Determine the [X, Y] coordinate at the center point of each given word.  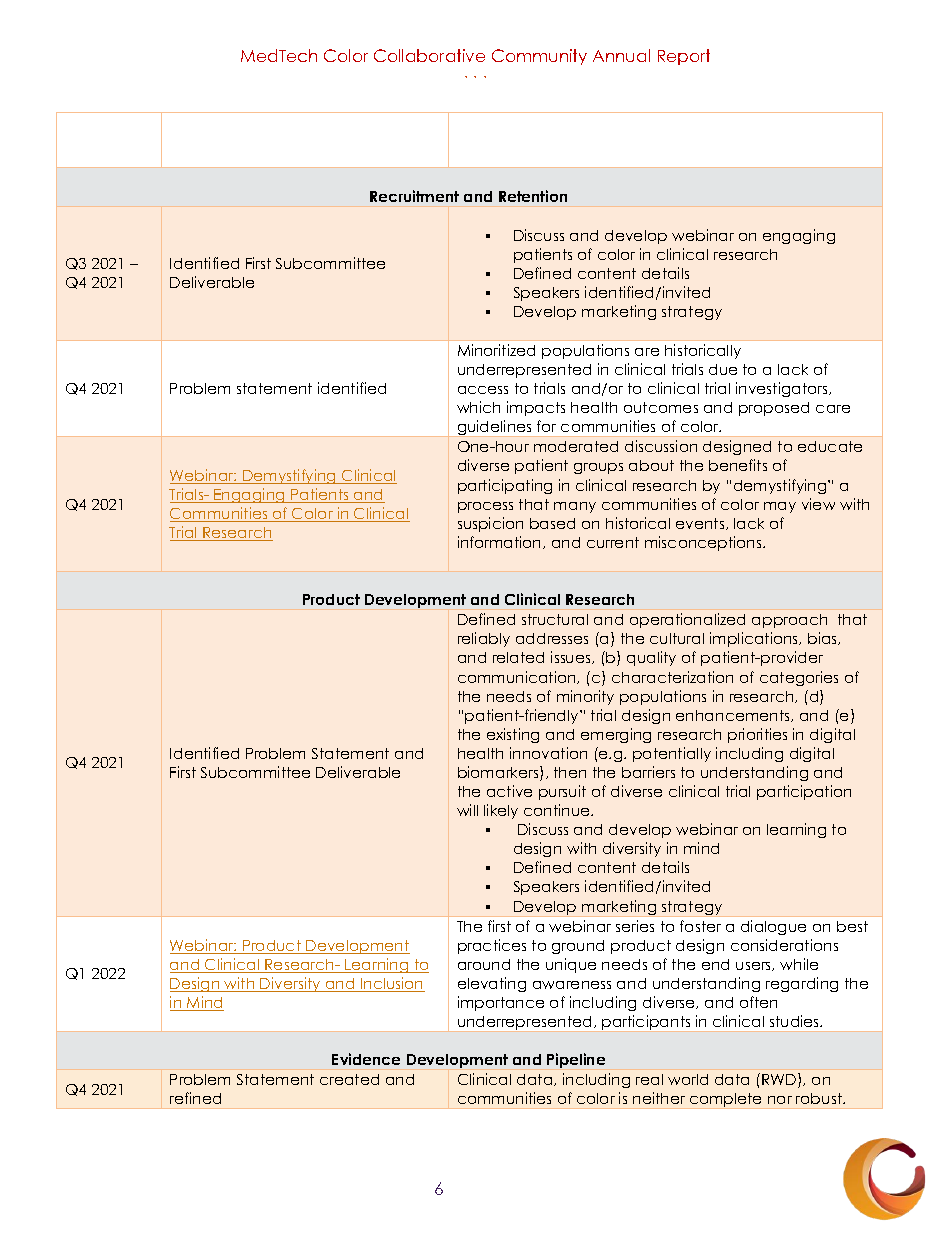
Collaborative [429, 55]
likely [501, 811]
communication [518, 677]
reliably [484, 639]
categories [799, 678]
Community [539, 57]
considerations [784, 945]
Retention [533, 196]
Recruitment [414, 196]
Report [684, 57]
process [485, 507]
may [780, 507]
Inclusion [392, 984]
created [349, 1079]
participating [505, 486]
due [723, 369]
